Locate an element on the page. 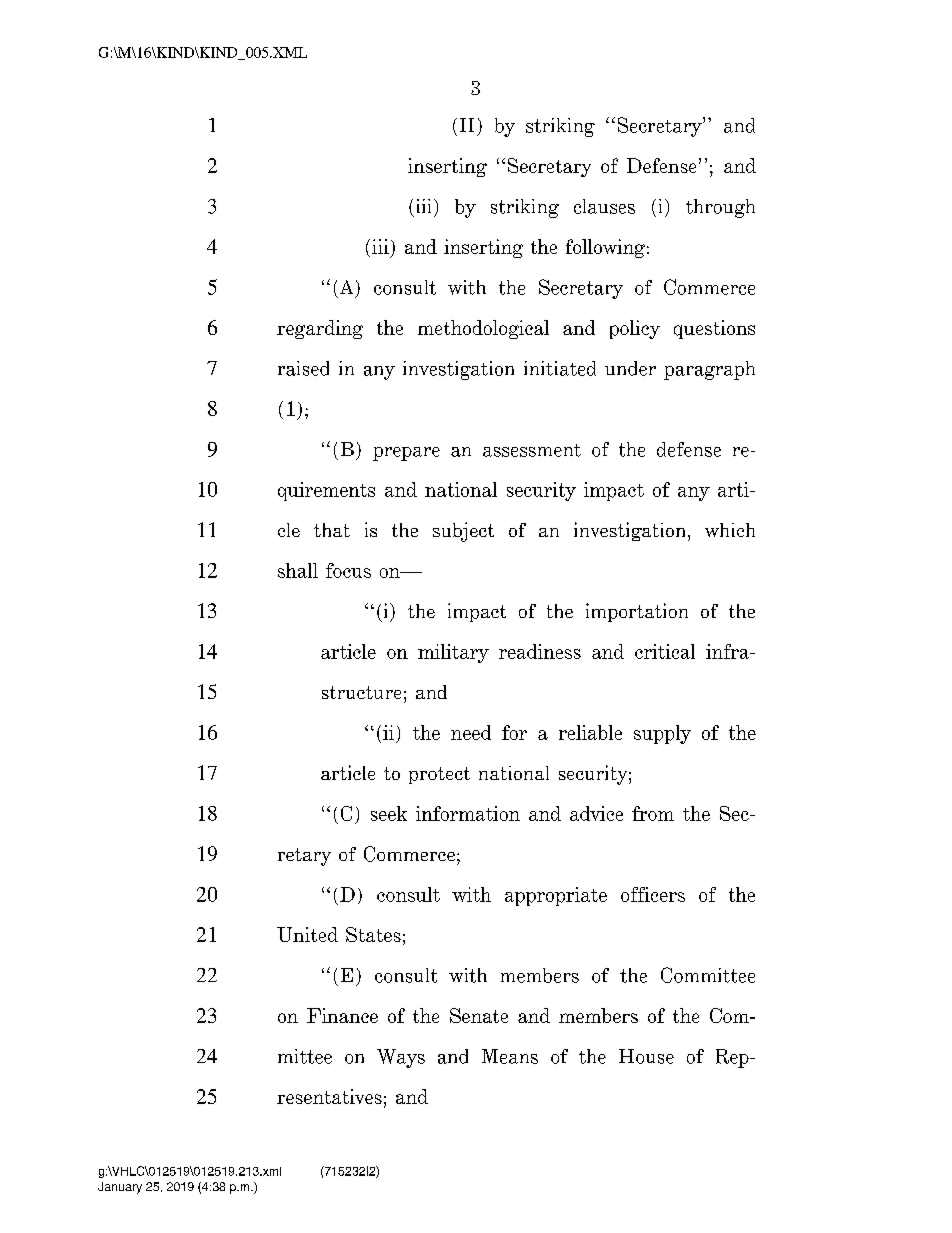 Image resolution: width=952 pixels, height=1233 pixels. which is located at coordinates (730, 530).
